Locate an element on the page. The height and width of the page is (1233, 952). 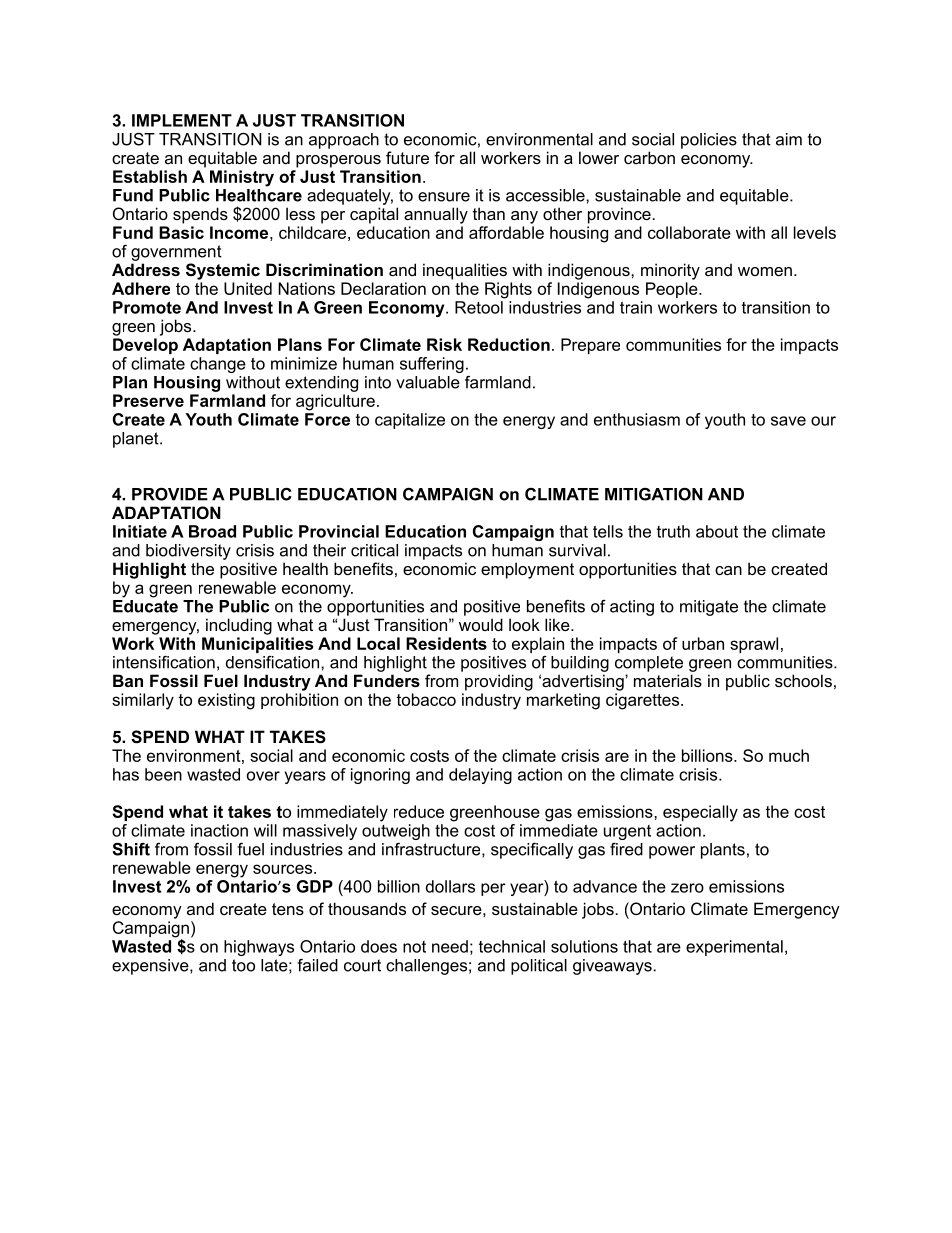
policies is located at coordinates (709, 141).
